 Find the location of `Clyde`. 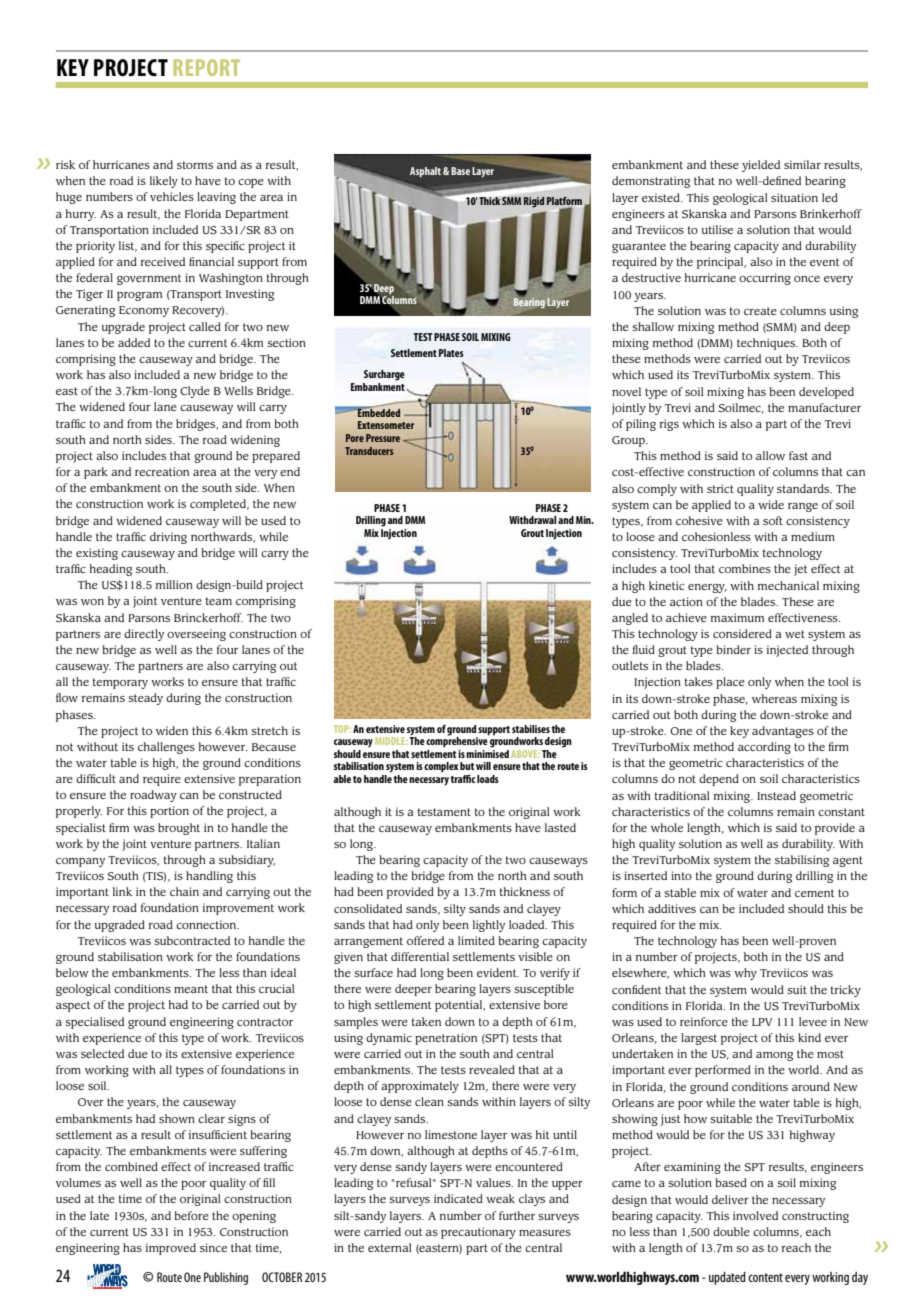

Clyde is located at coordinates (195, 392).
